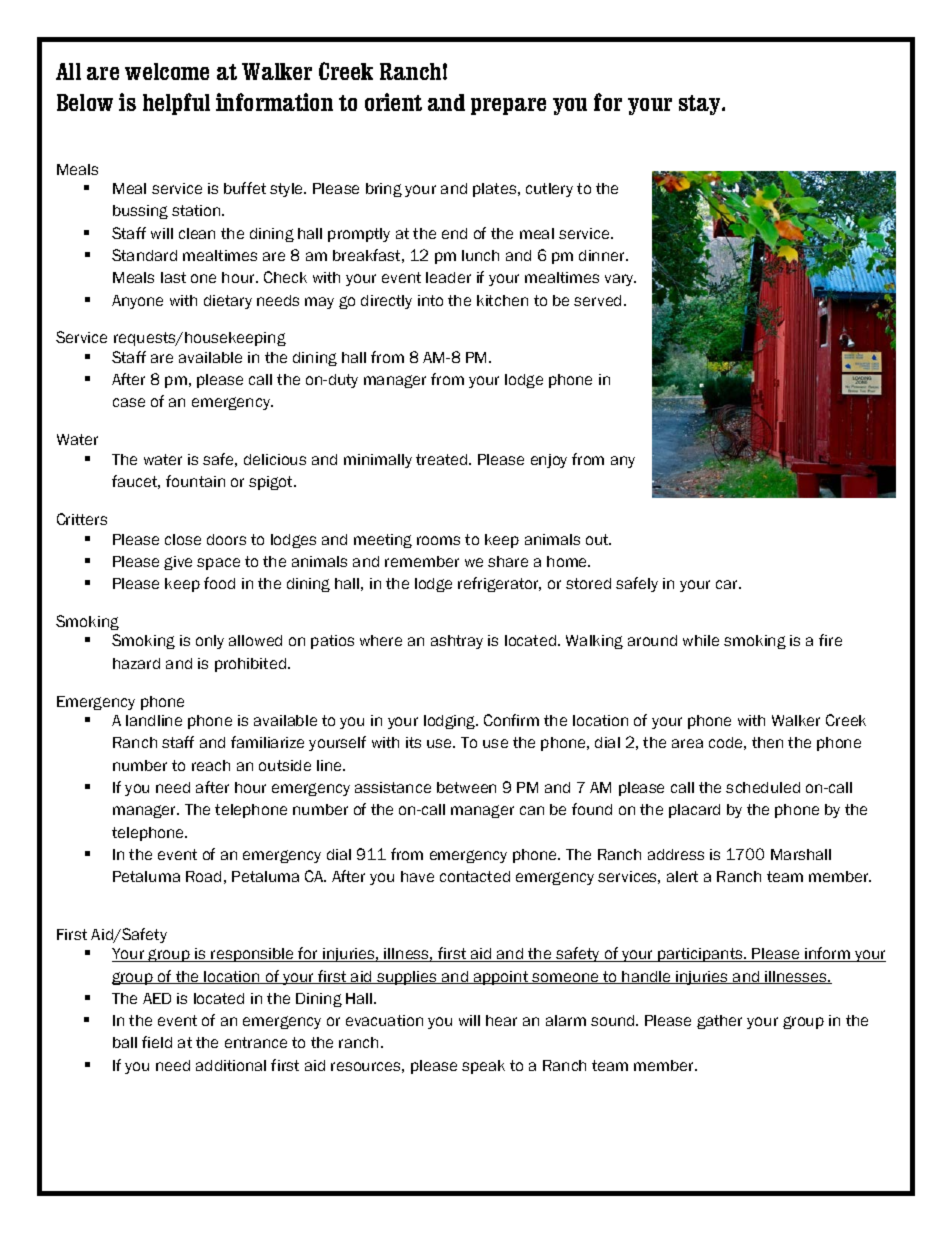 Image resolution: width=952 pixels, height=1233 pixels. I want to click on hear, so click(501, 1020).
